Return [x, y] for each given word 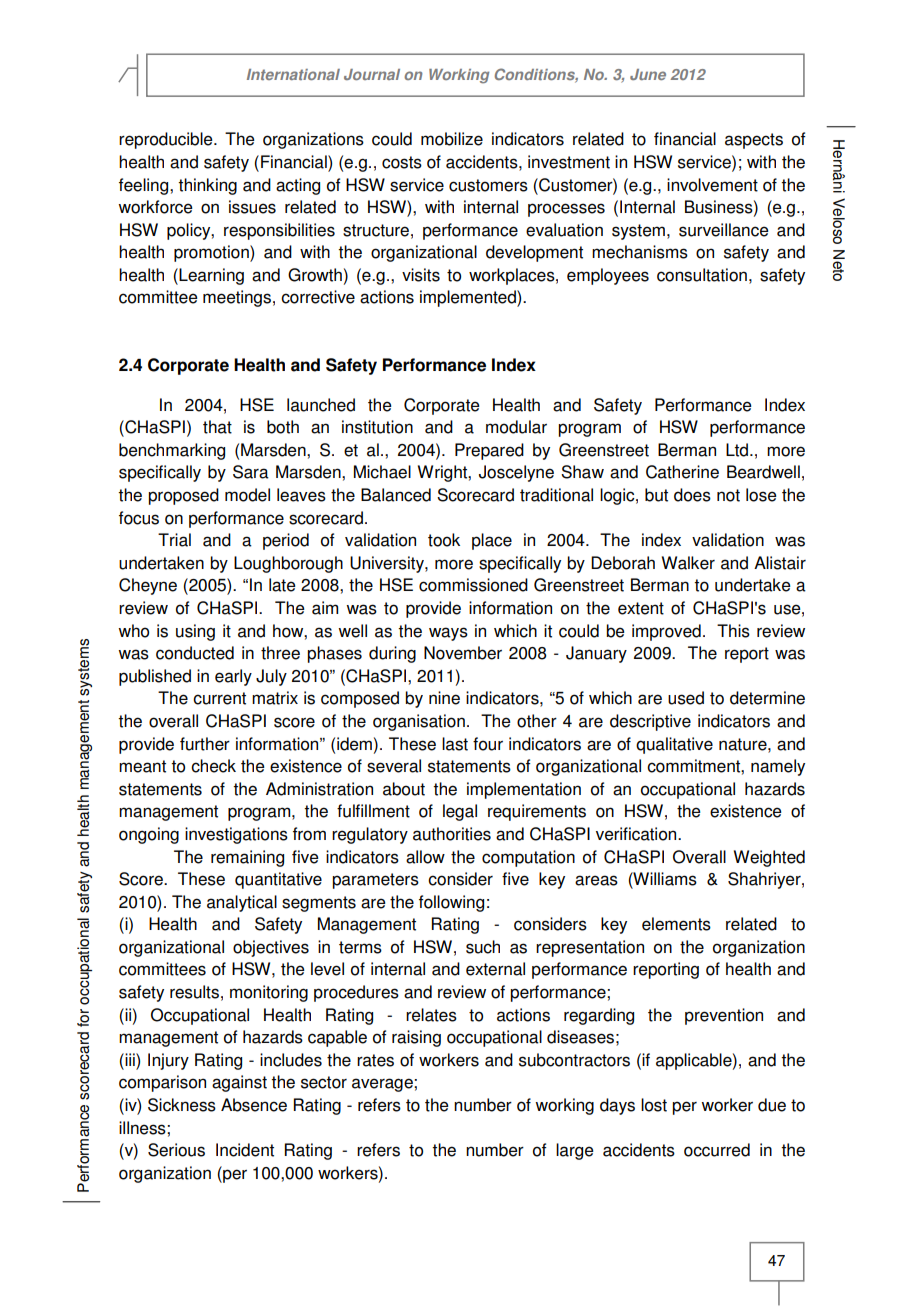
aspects [754, 141]
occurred [717, 1150]
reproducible [167, 140]
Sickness [182, 1105]
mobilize [452, 139]
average [383, 1085]
